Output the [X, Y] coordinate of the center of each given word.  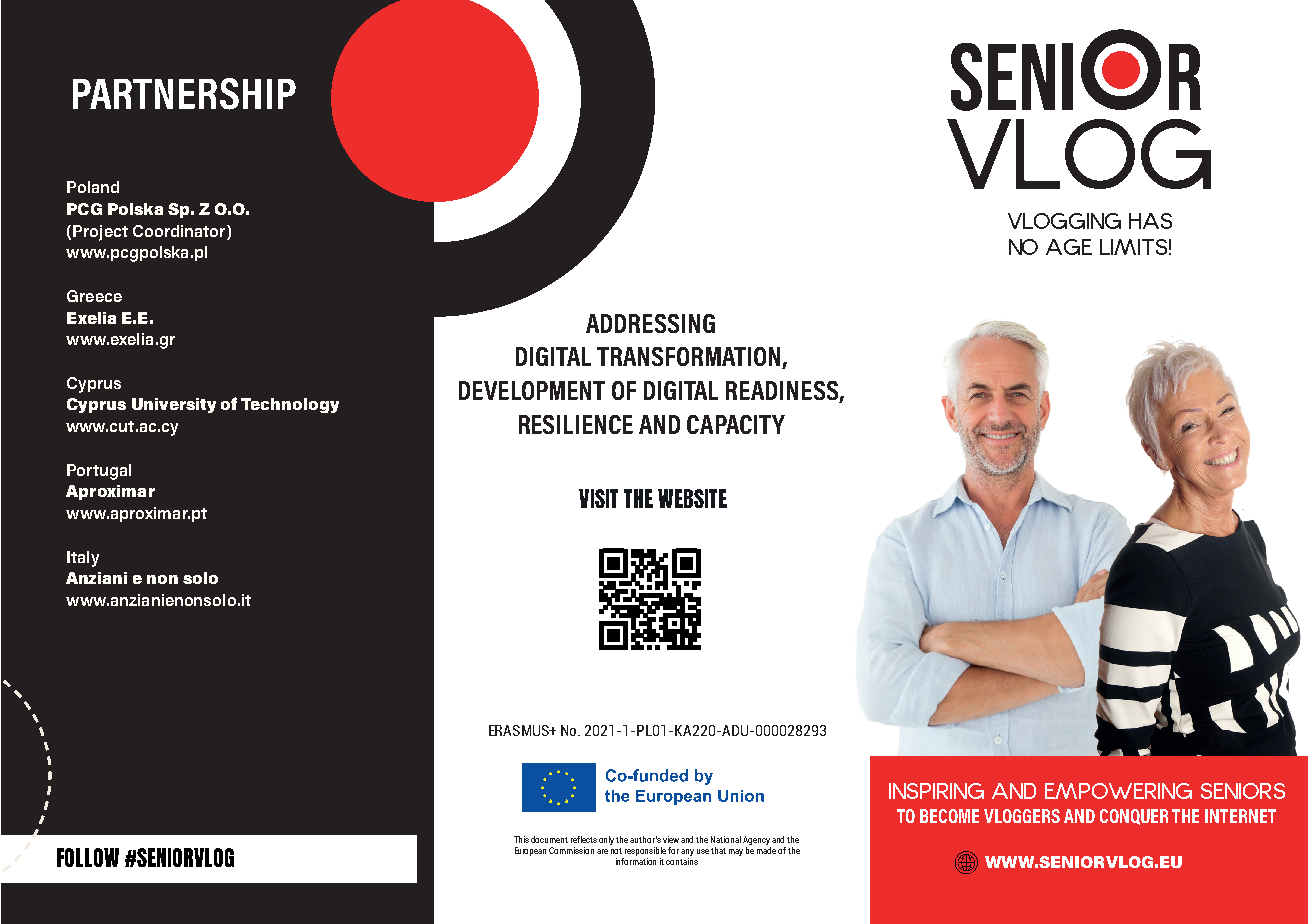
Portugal [99, 472]
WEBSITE [692, 498]
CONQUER [1134, 817]
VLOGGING [1064, 221]
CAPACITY [736, 424]
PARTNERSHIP [184, 94]
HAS [1150, 221]
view [671, 839]
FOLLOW [88, 857]
